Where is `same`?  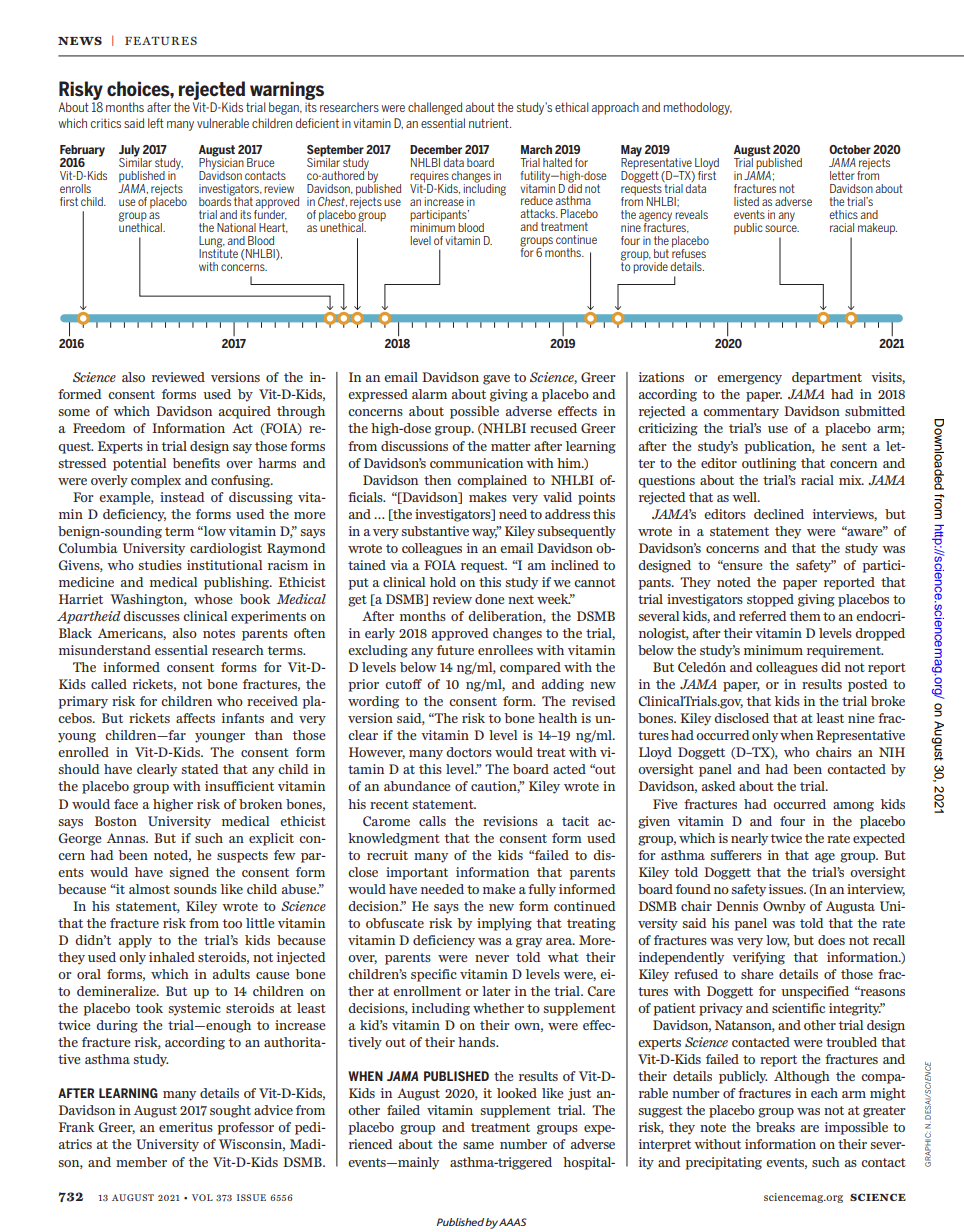
same is located at coordinates (478, 1145).
